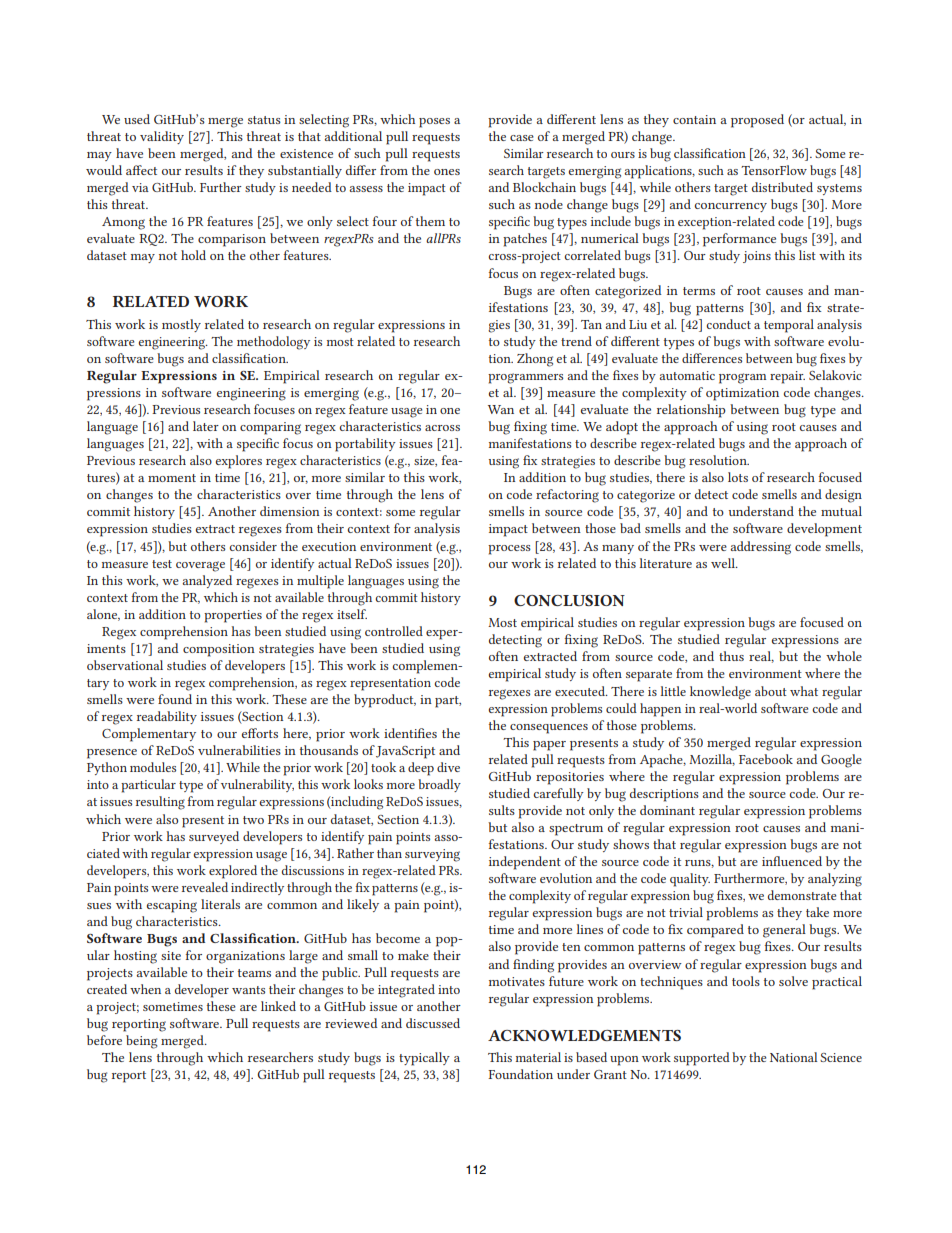 This page has width=952, height=1233. I want to click on methodology, so click(273, 343).
